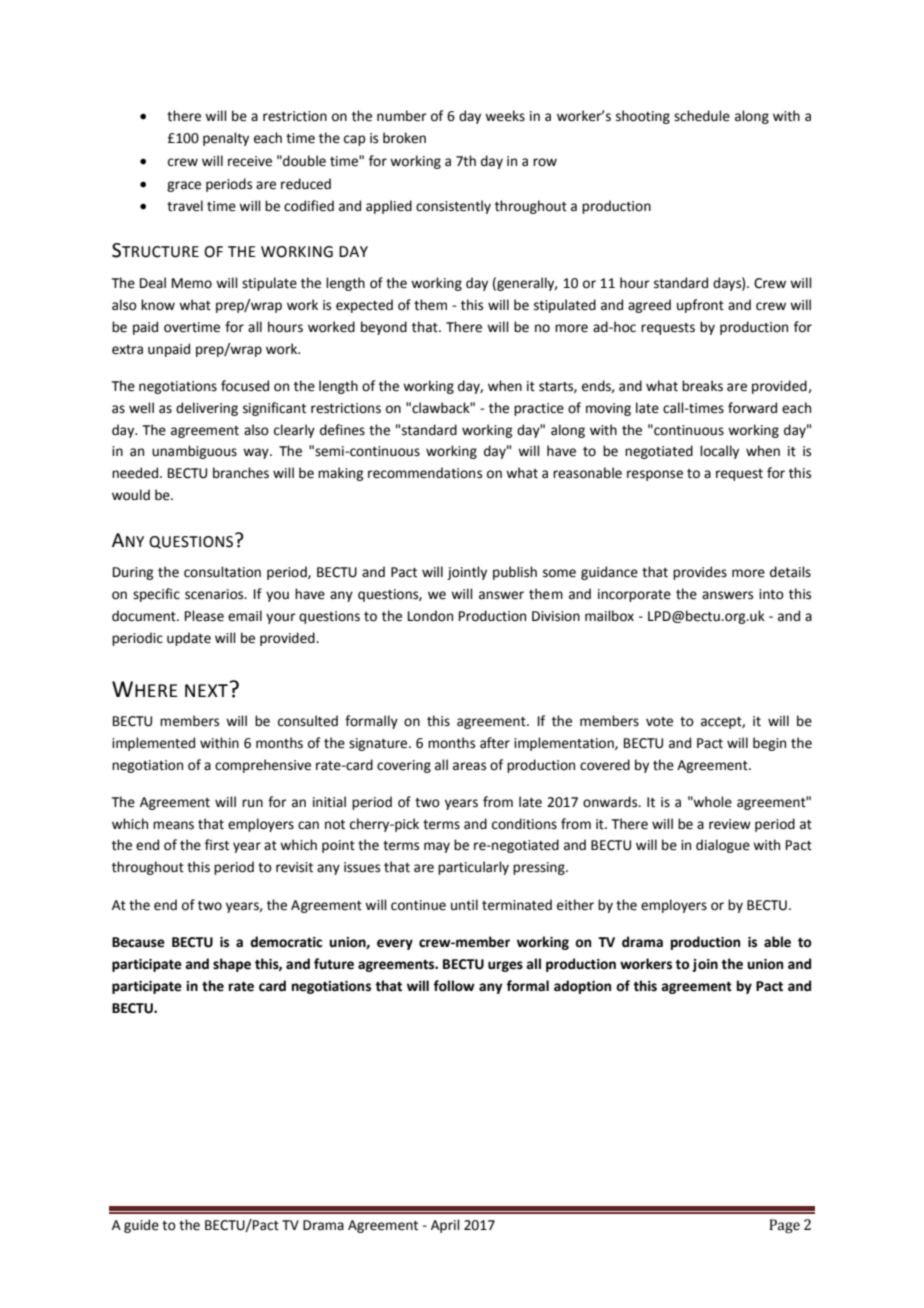 The width and height of the screenshot is (924, 1308). I want to click on penalty, so click(226, 139).
